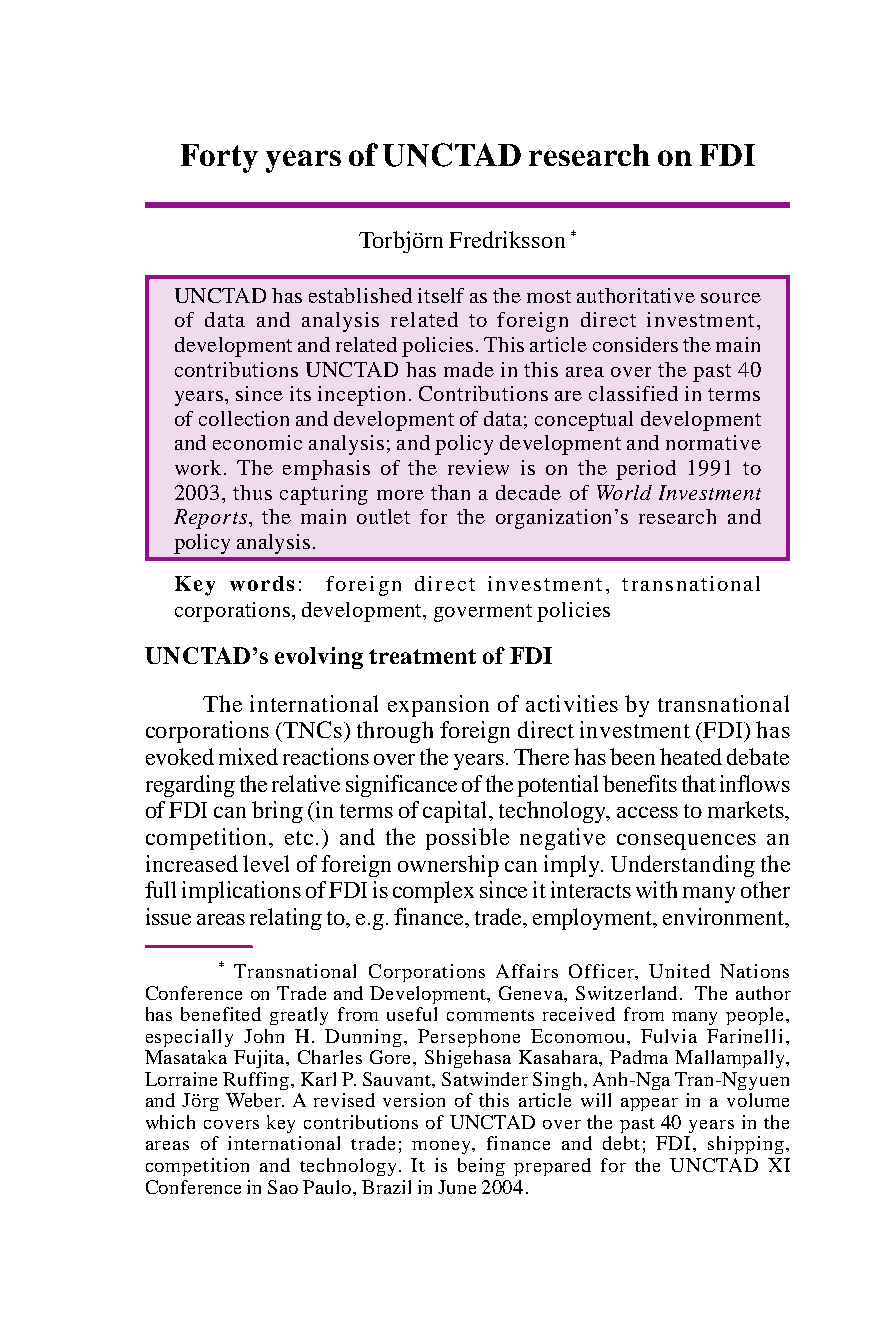  Describe the element at coordinates (262, 583) in the screenshot. I see `words` at that location.
